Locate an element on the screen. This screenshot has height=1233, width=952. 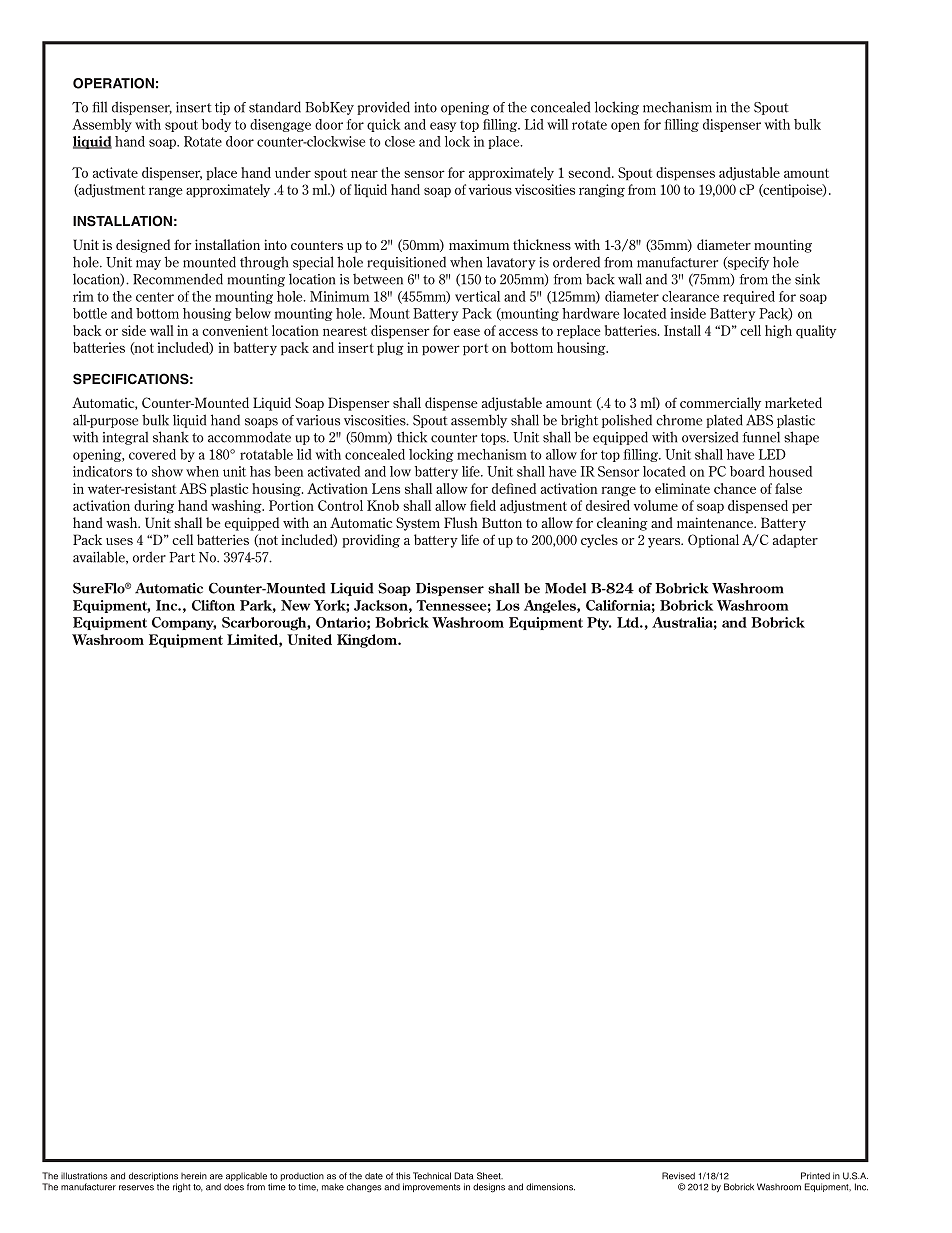
Clifton is located at coordinates (213, 605).
